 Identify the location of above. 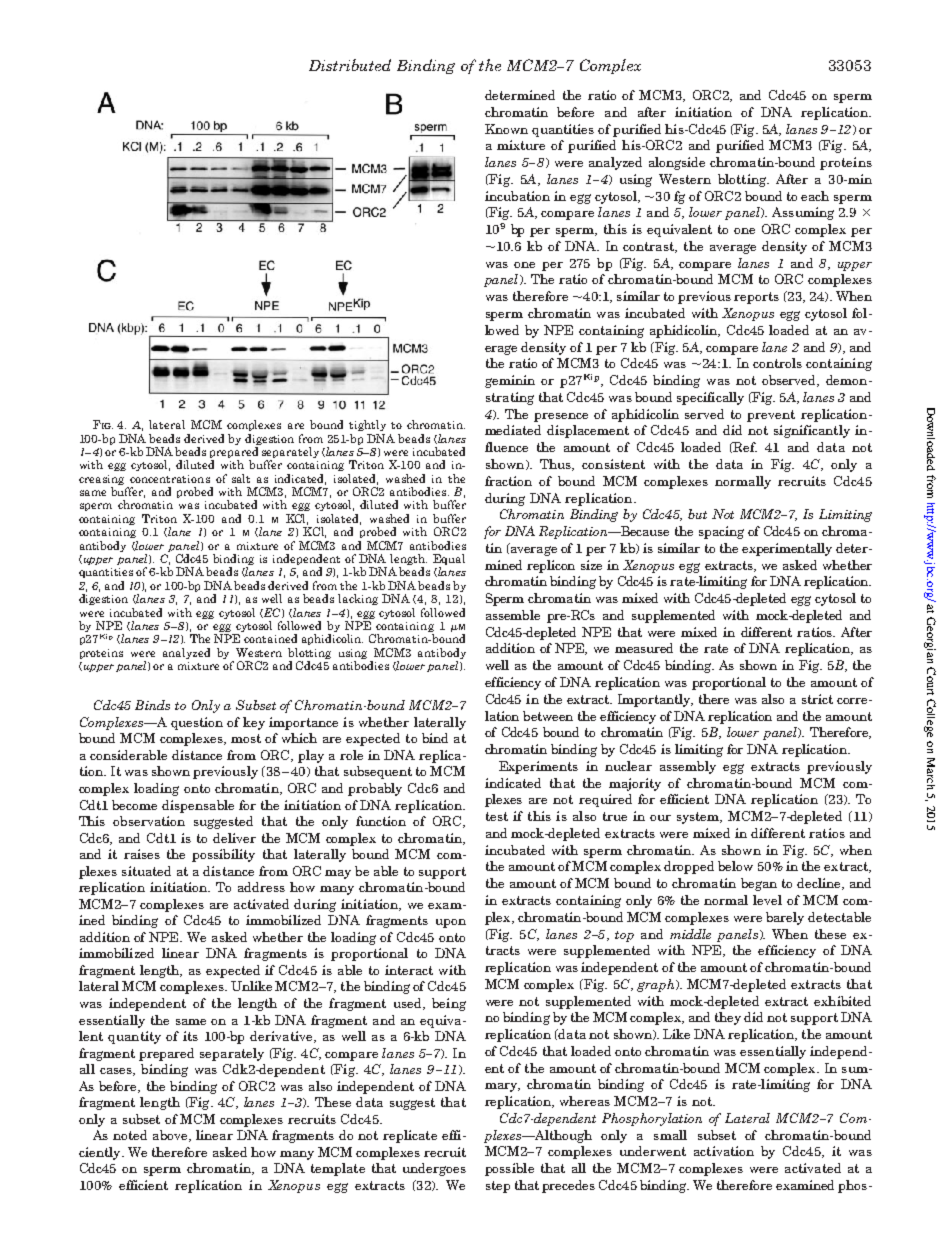
(171, 1136).
